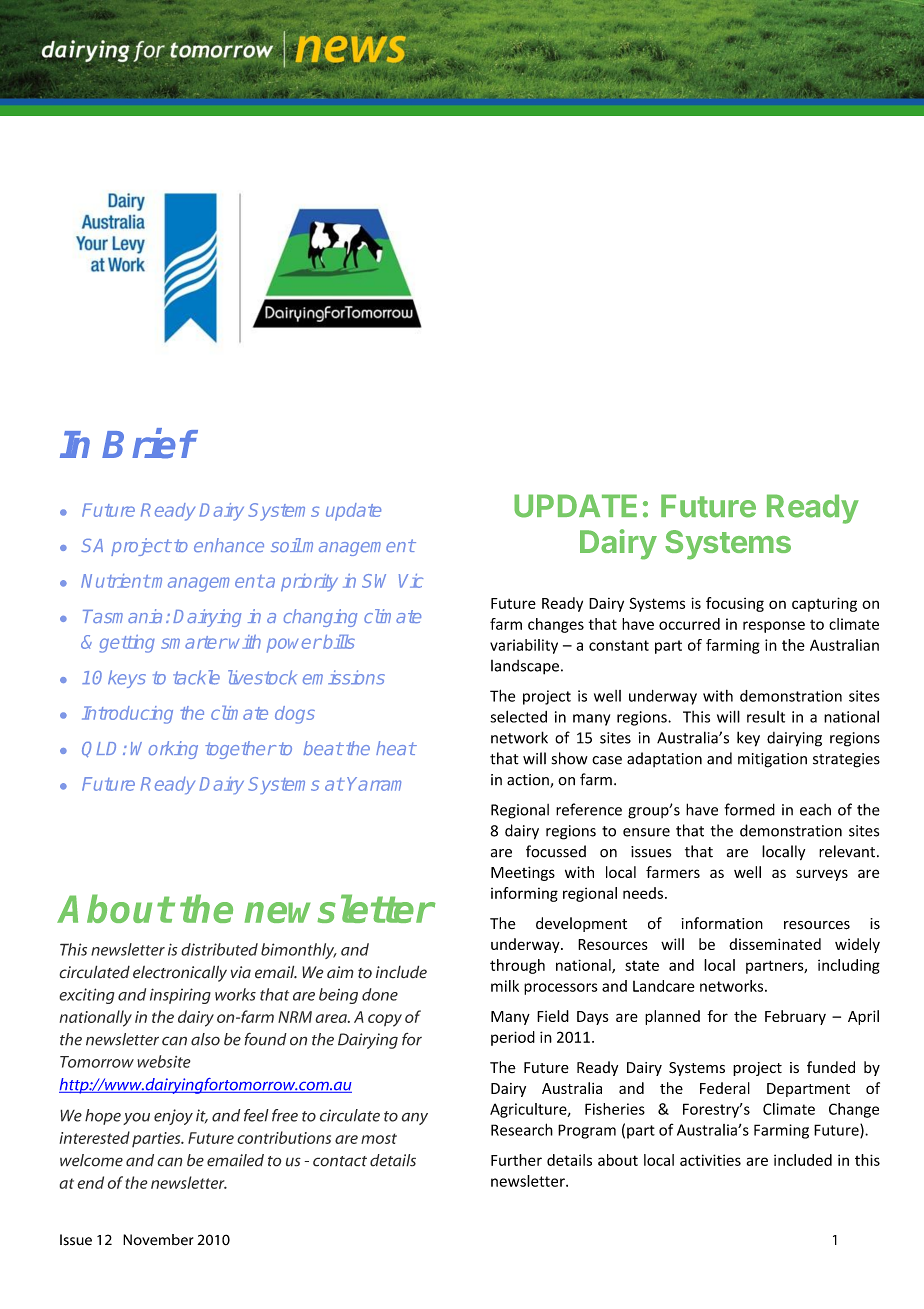 The height and width of the screenshot is (1309, 924). What do you see at coordinates (710, 1160) in the screenshot?
I see `activities` at bounding box center [710, 1160].
